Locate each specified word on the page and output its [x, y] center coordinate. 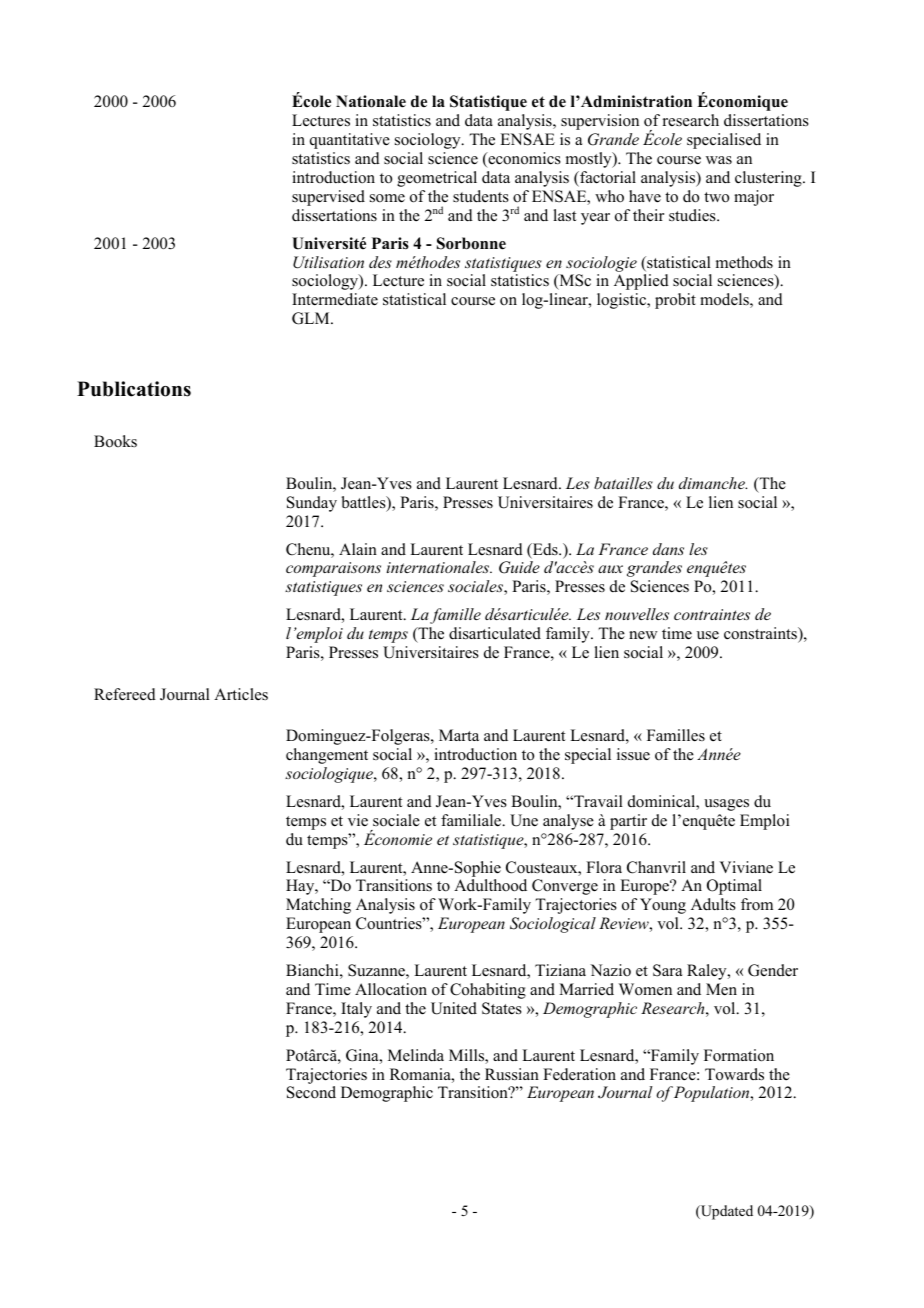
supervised [328, 198]
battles [365, 503]
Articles [241, 694]
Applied [641, 282]
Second [311, 1092]
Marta [459, 735]
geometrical [437, 179]
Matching [318, 906]
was [719, 160]
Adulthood [490, 885]
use [708, 635]
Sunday [312, 504]
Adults [713, 904]
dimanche [713, 483]
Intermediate [335, 299]
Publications [134, 389]
